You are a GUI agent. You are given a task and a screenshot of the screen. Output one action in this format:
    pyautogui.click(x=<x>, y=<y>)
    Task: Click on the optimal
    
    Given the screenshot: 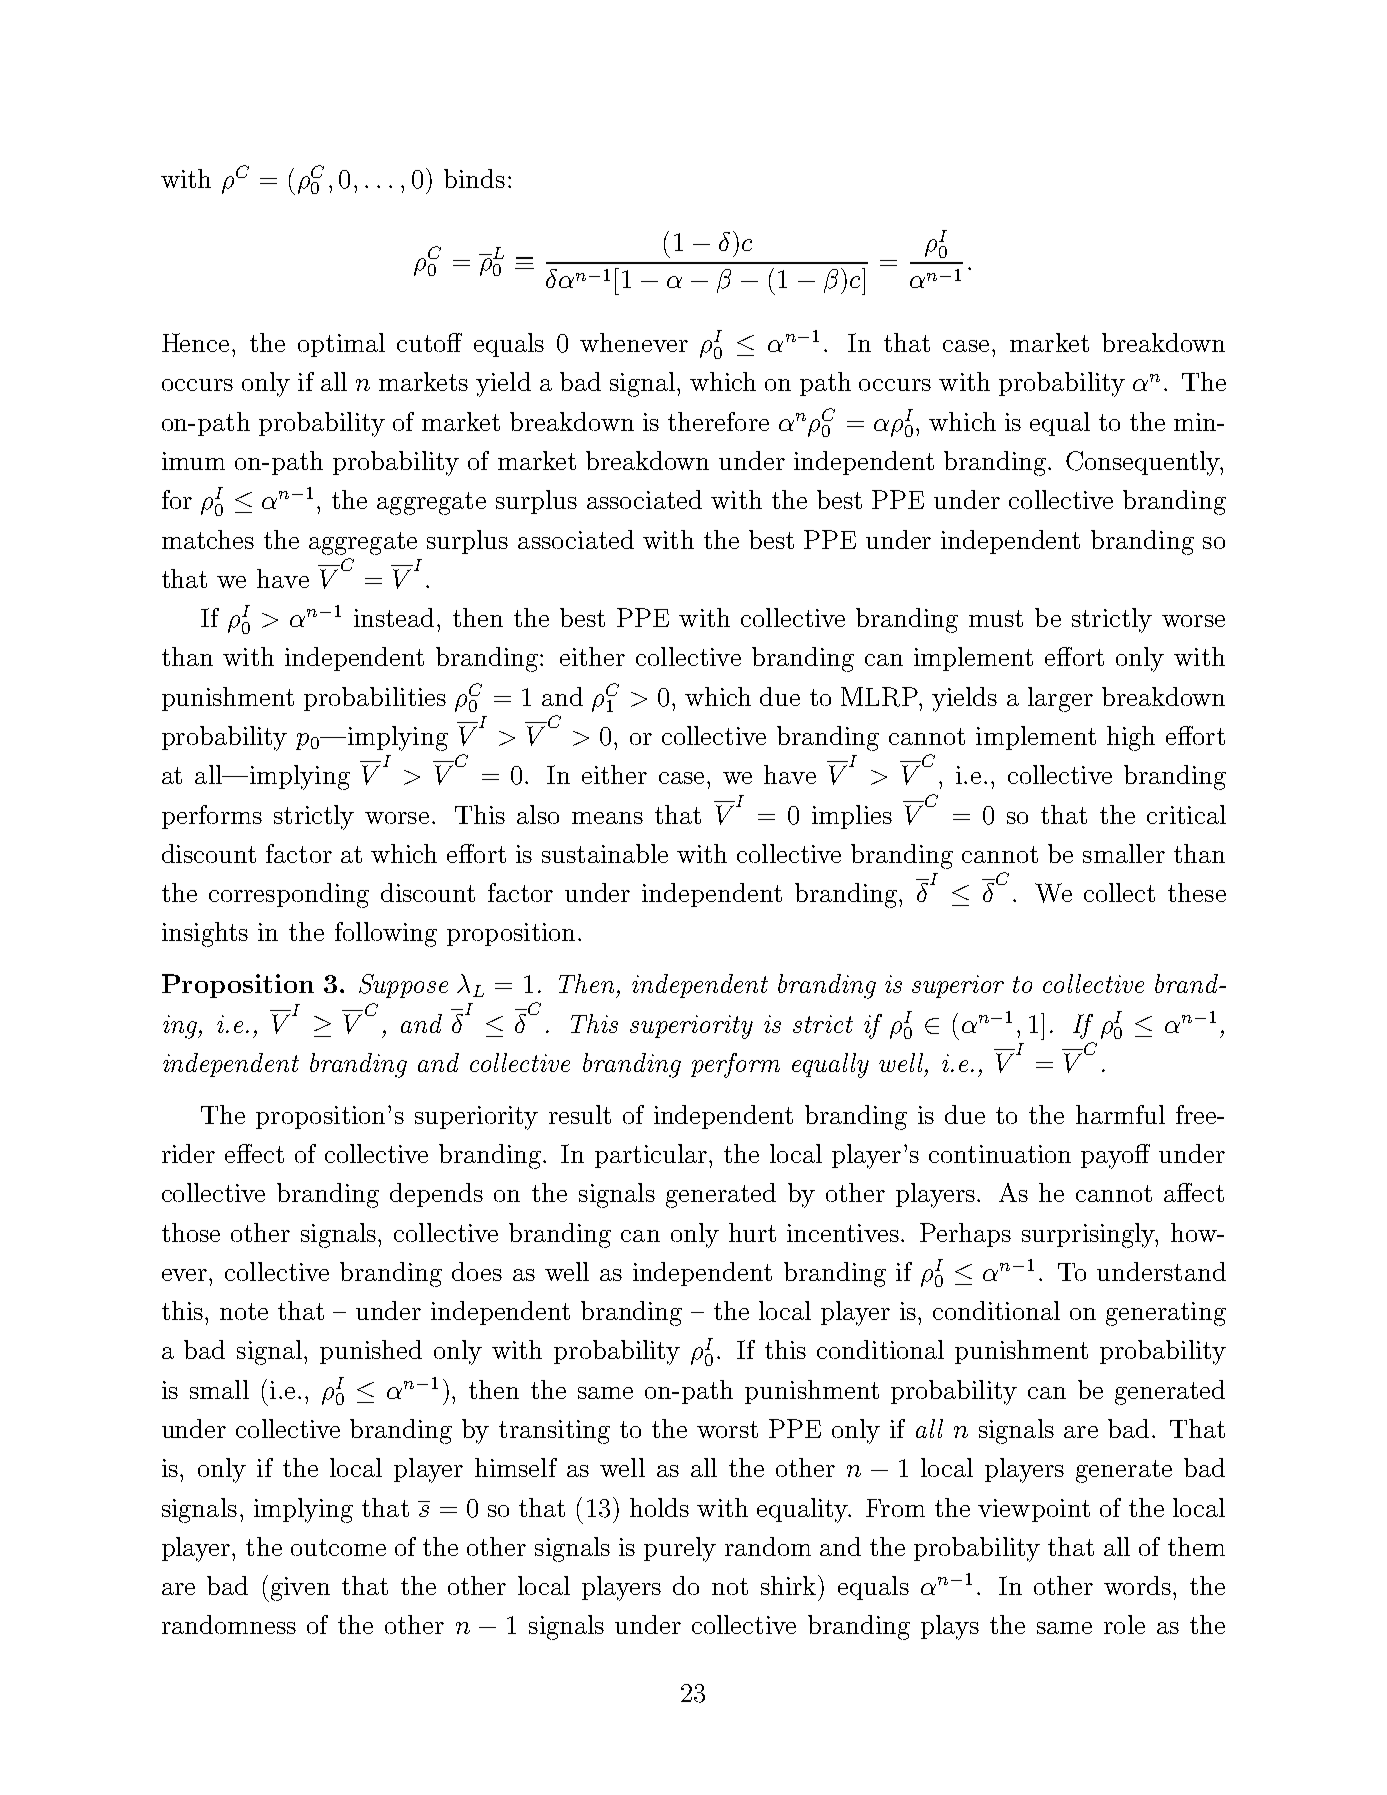 What is the action you would take?
    pyautogui.click(x=341, y=345)
